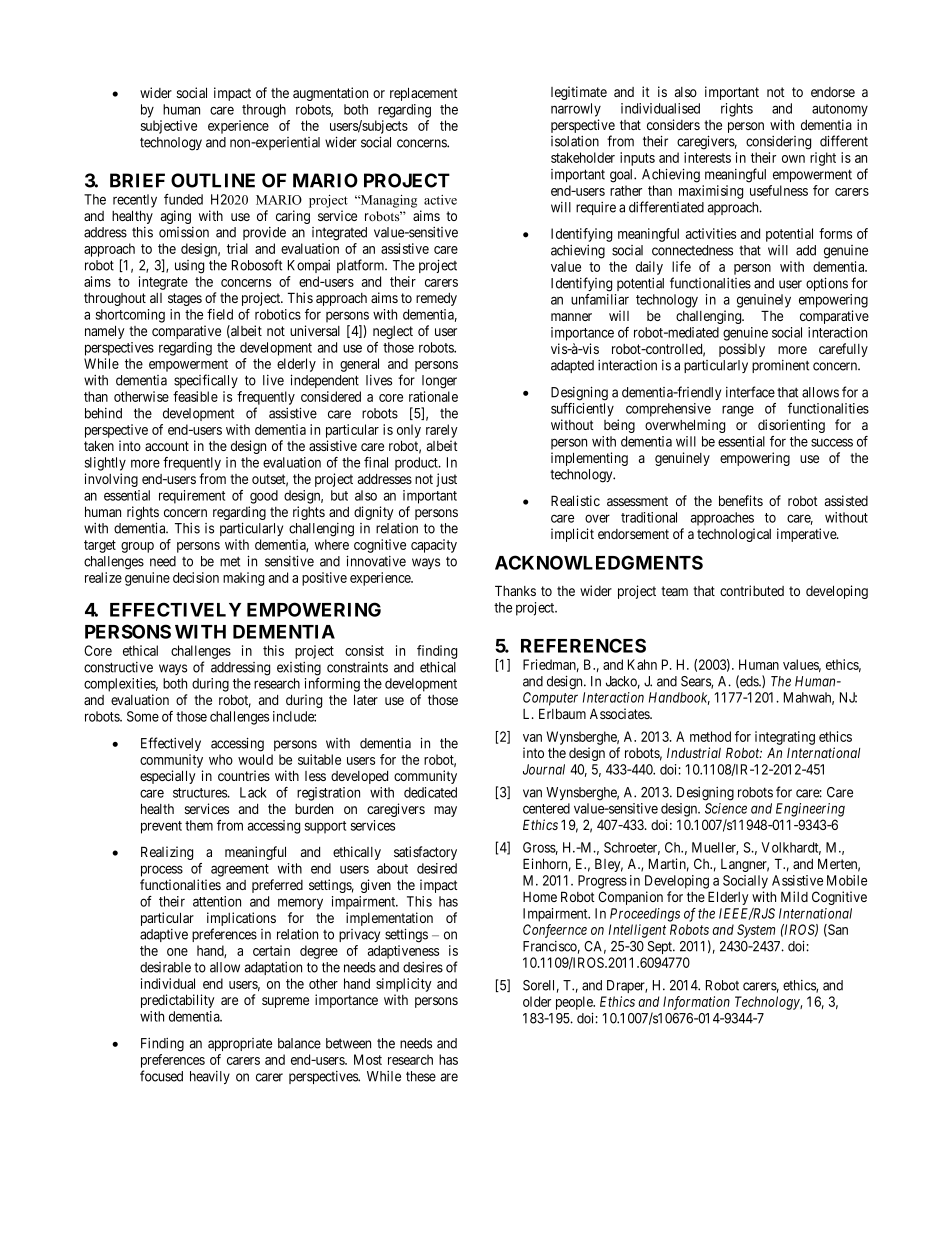 This image has height=1233, width=952. I want to click on considering, so click(778, 143).
